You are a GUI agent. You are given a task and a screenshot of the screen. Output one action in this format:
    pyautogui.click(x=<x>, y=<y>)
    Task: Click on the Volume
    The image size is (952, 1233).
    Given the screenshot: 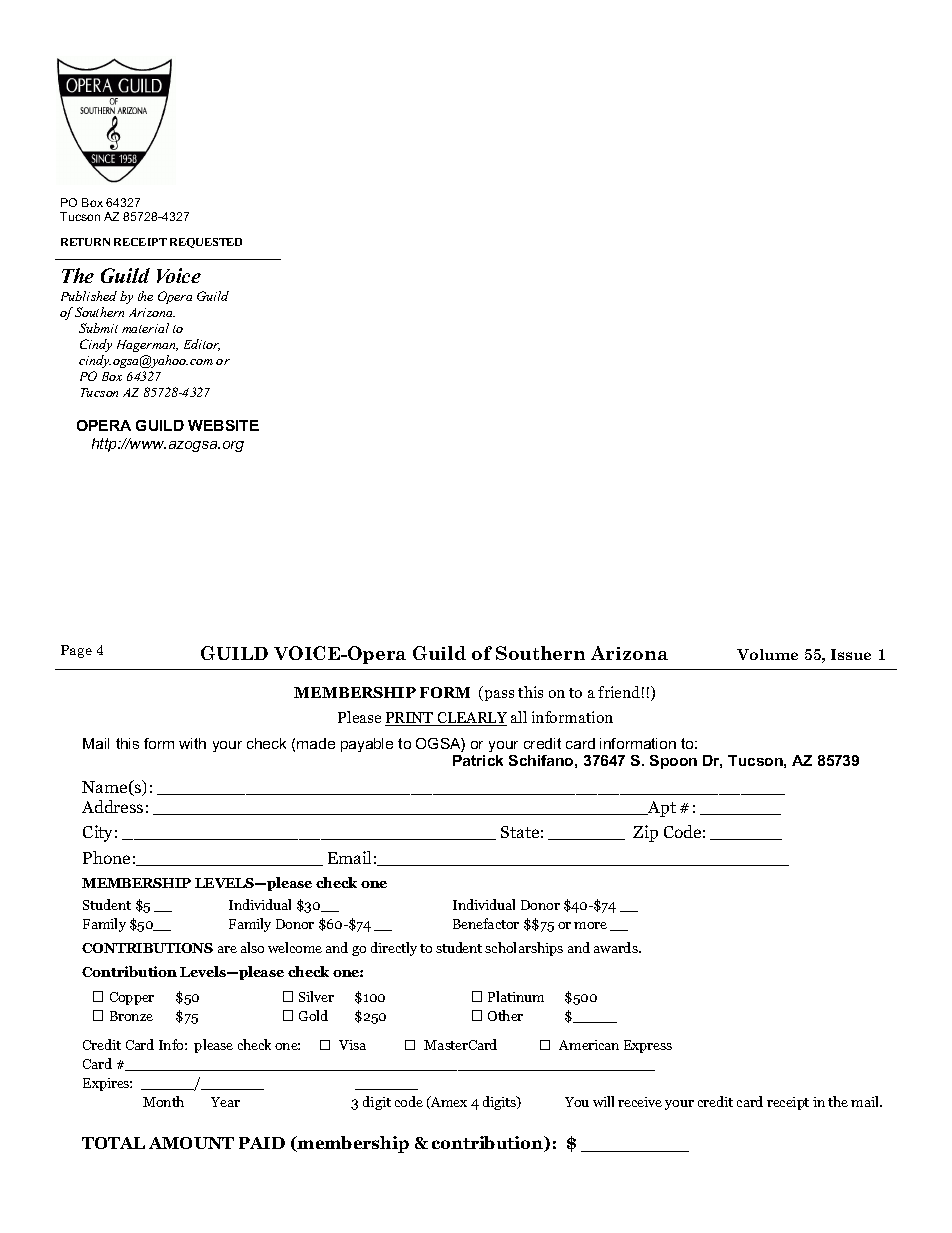 What is the action you would take?
    pyautogui.click(x=767, y=654)
